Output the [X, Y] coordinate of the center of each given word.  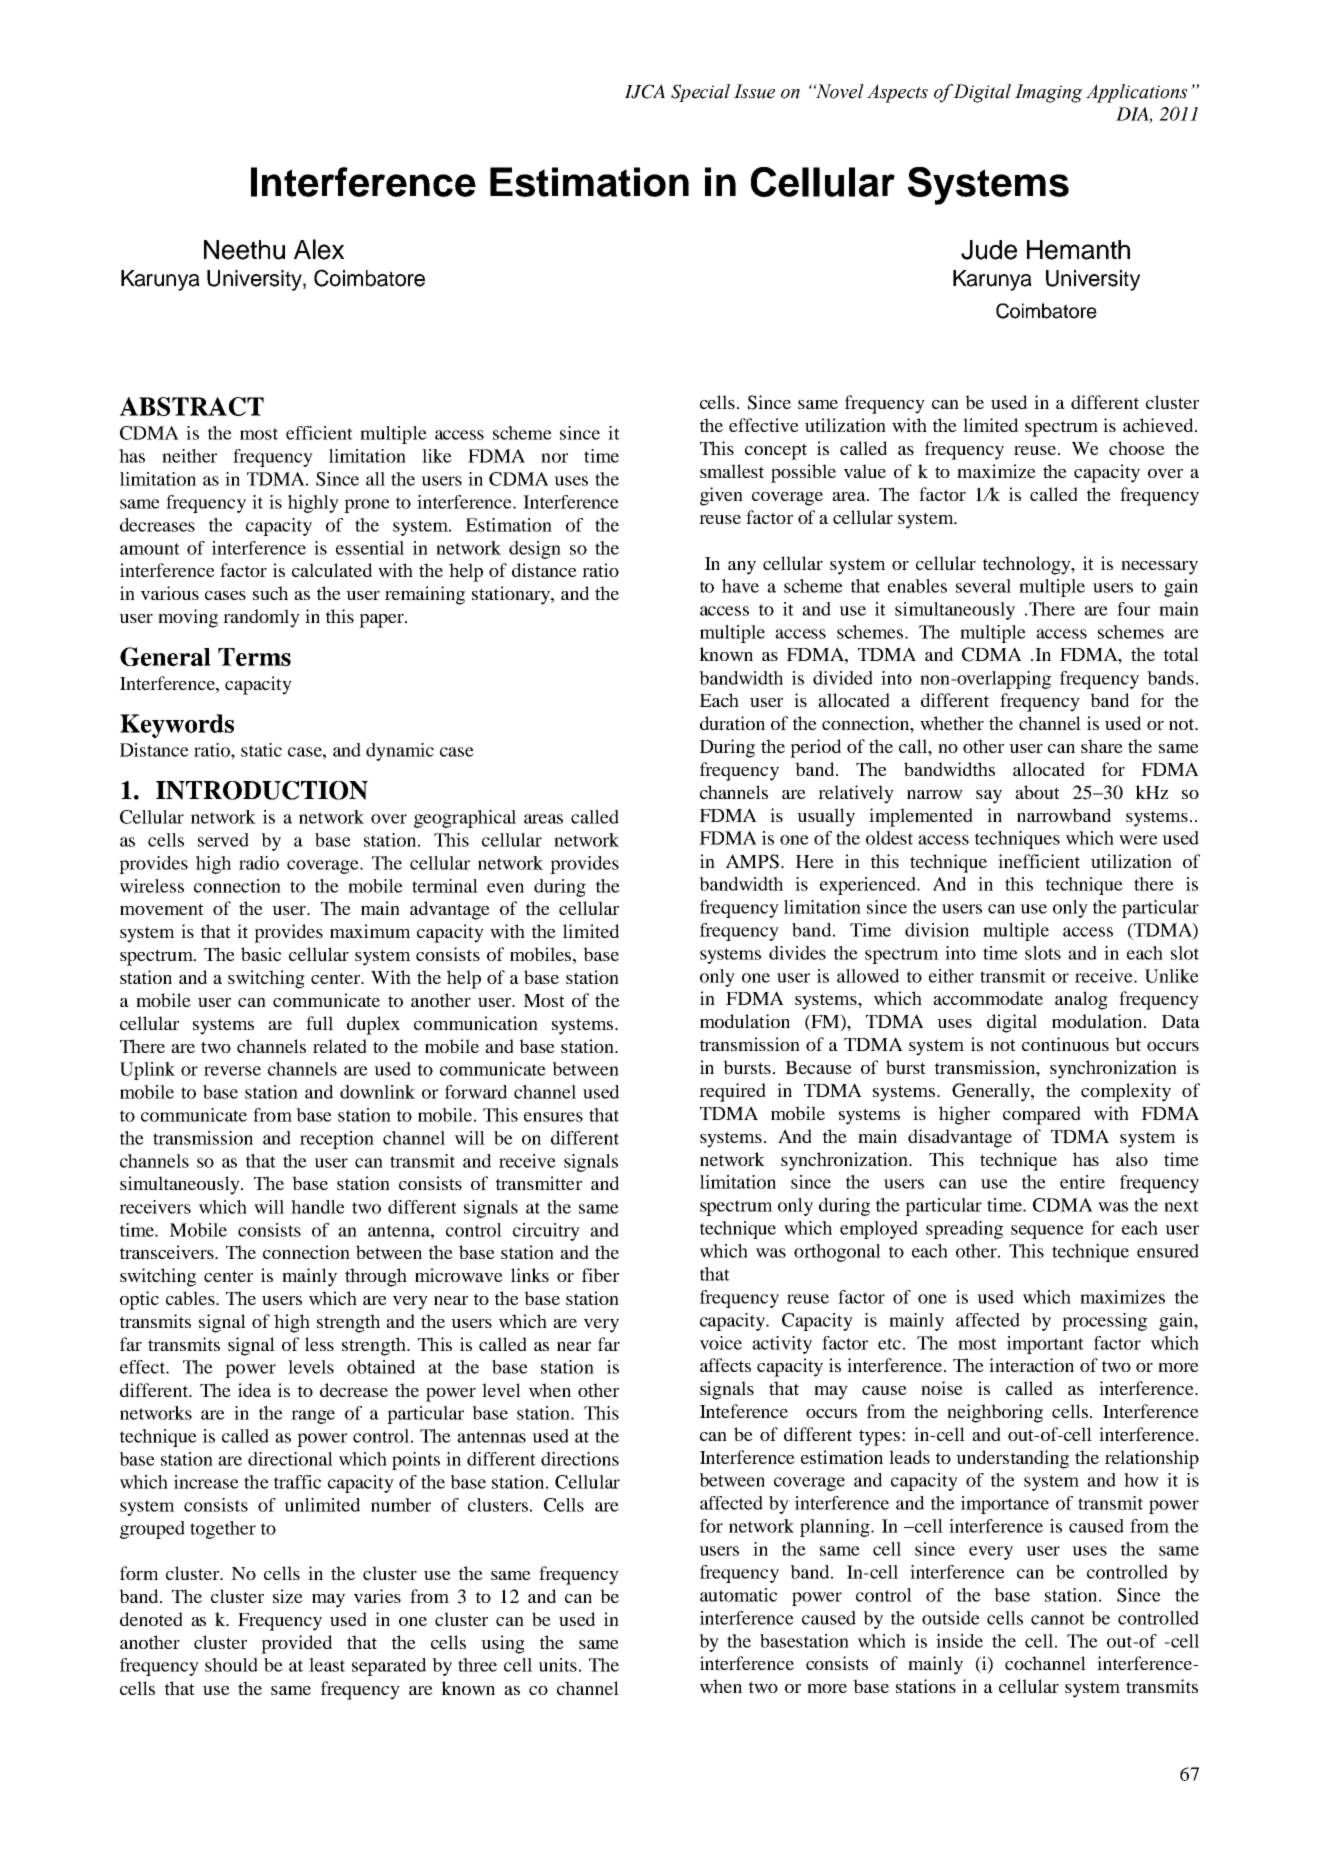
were [1138, 840]
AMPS [752, 861]
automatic [738, 1595]
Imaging [1049, 93]
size [288, 1596]
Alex [319, 249]
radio [259, 863]
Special [700, 93]
